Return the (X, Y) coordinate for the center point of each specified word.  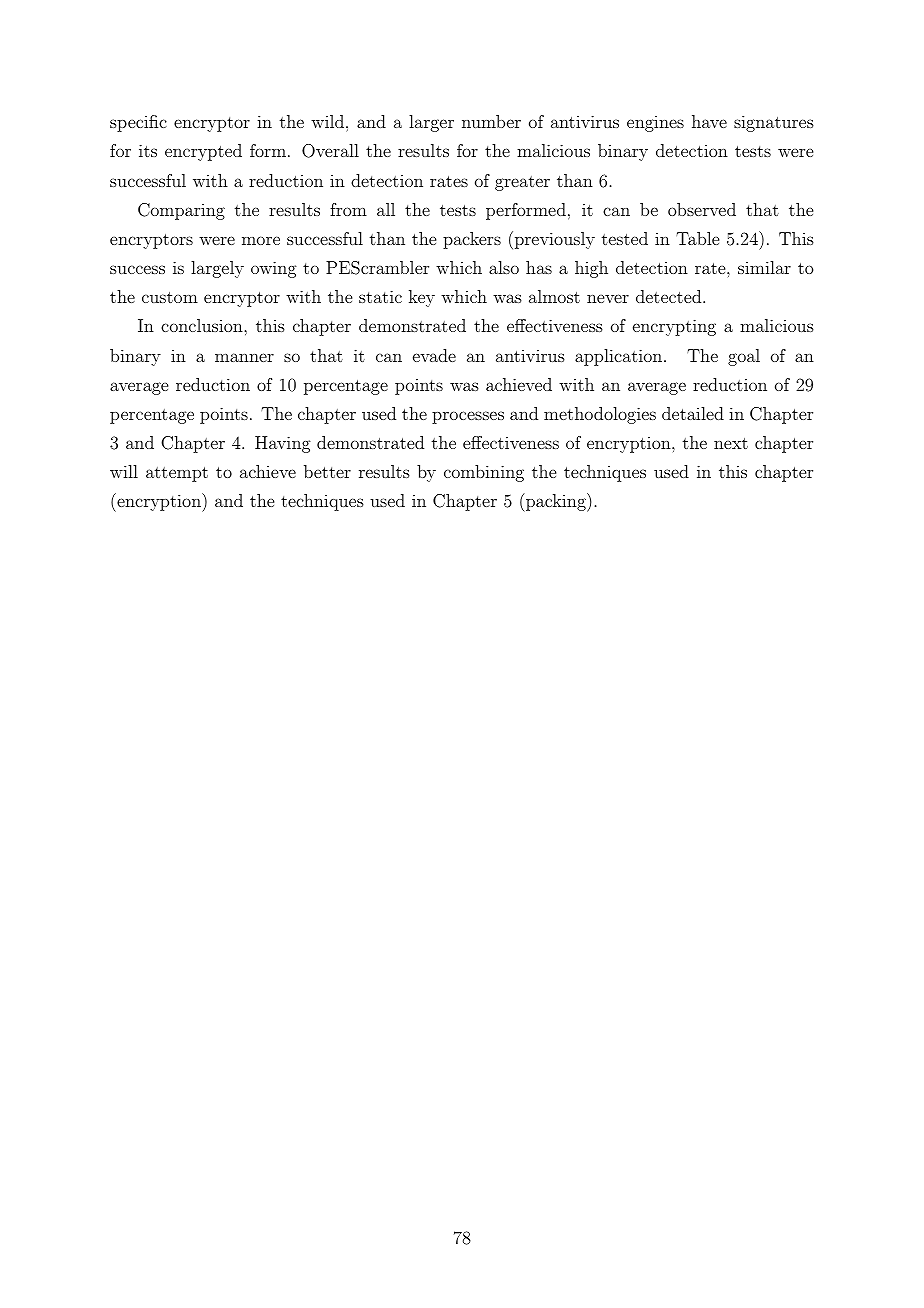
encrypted (203, 152)
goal (744, 357)
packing (555, 502)
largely (217, 269)
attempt (177, 474)
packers (472, 240)
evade (434, 355)
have (709, 121)
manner (244, 357)
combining (484, 473)
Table (697, 238)
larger (431, 123)
